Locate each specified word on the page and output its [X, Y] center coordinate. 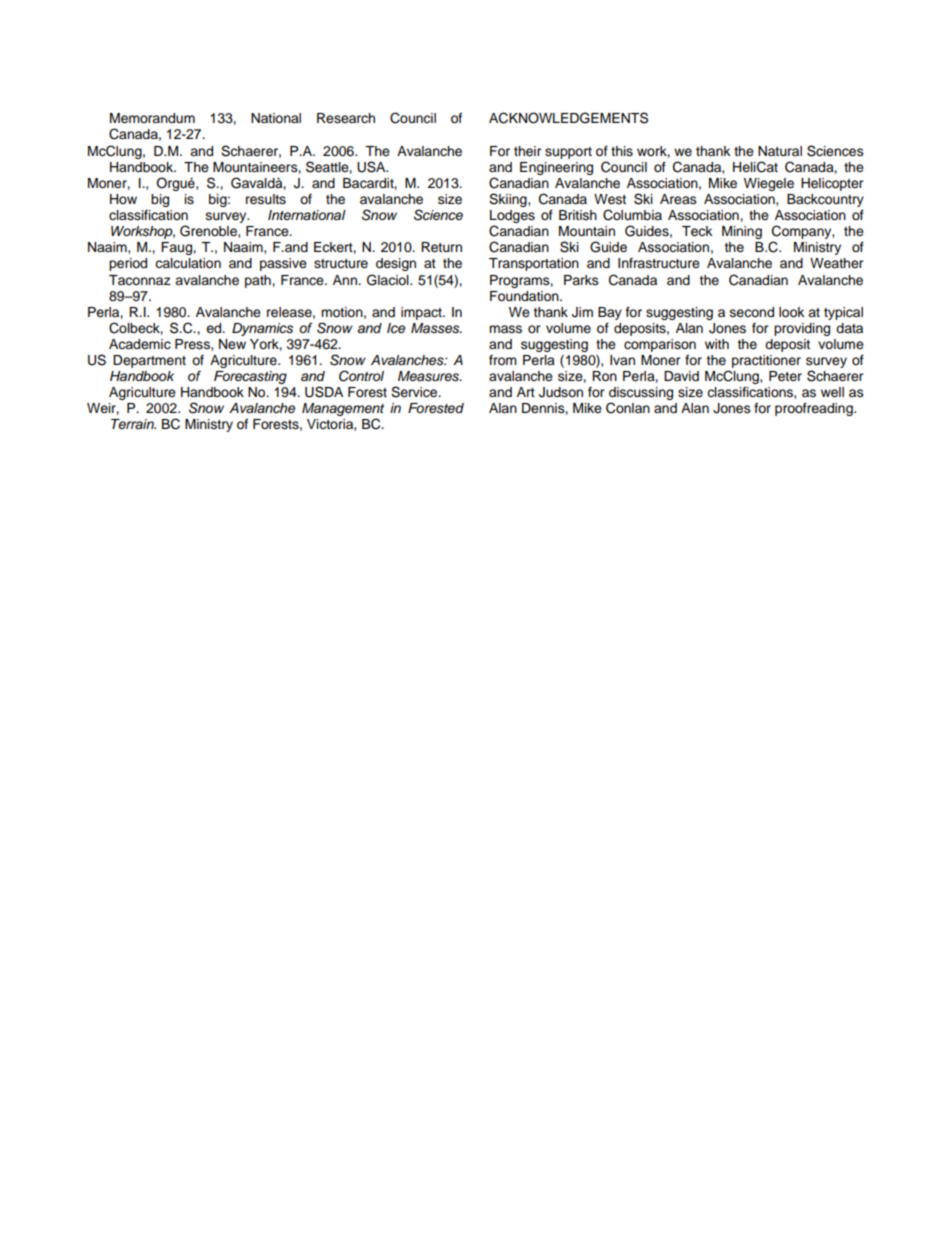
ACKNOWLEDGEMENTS [568, 118]
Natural [780, 151]
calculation [188, 263]
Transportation [534, 264]
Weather [837, 263]
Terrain [133, 424]
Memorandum [152, 118]
